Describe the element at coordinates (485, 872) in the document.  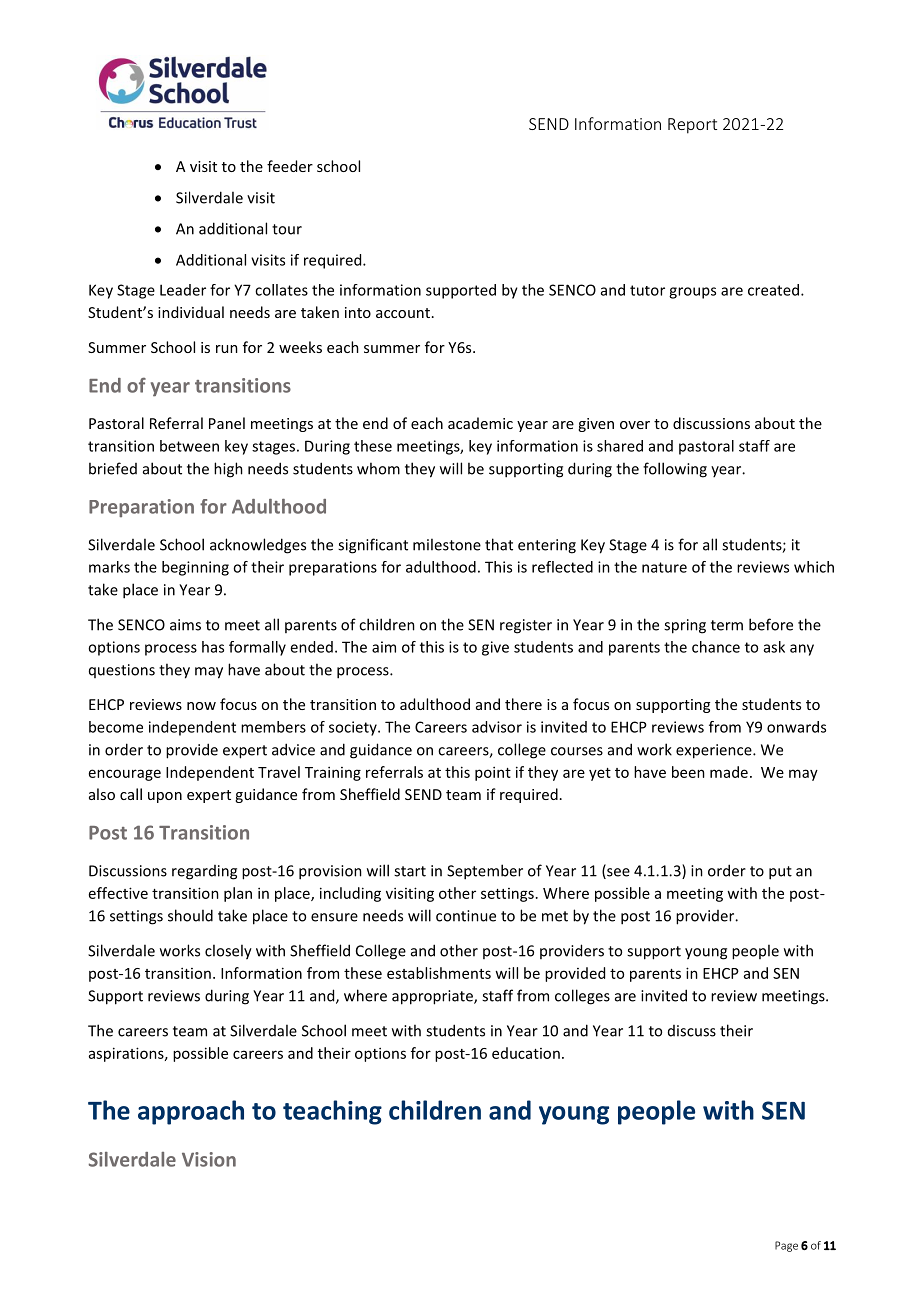
I see `September` at that location.
